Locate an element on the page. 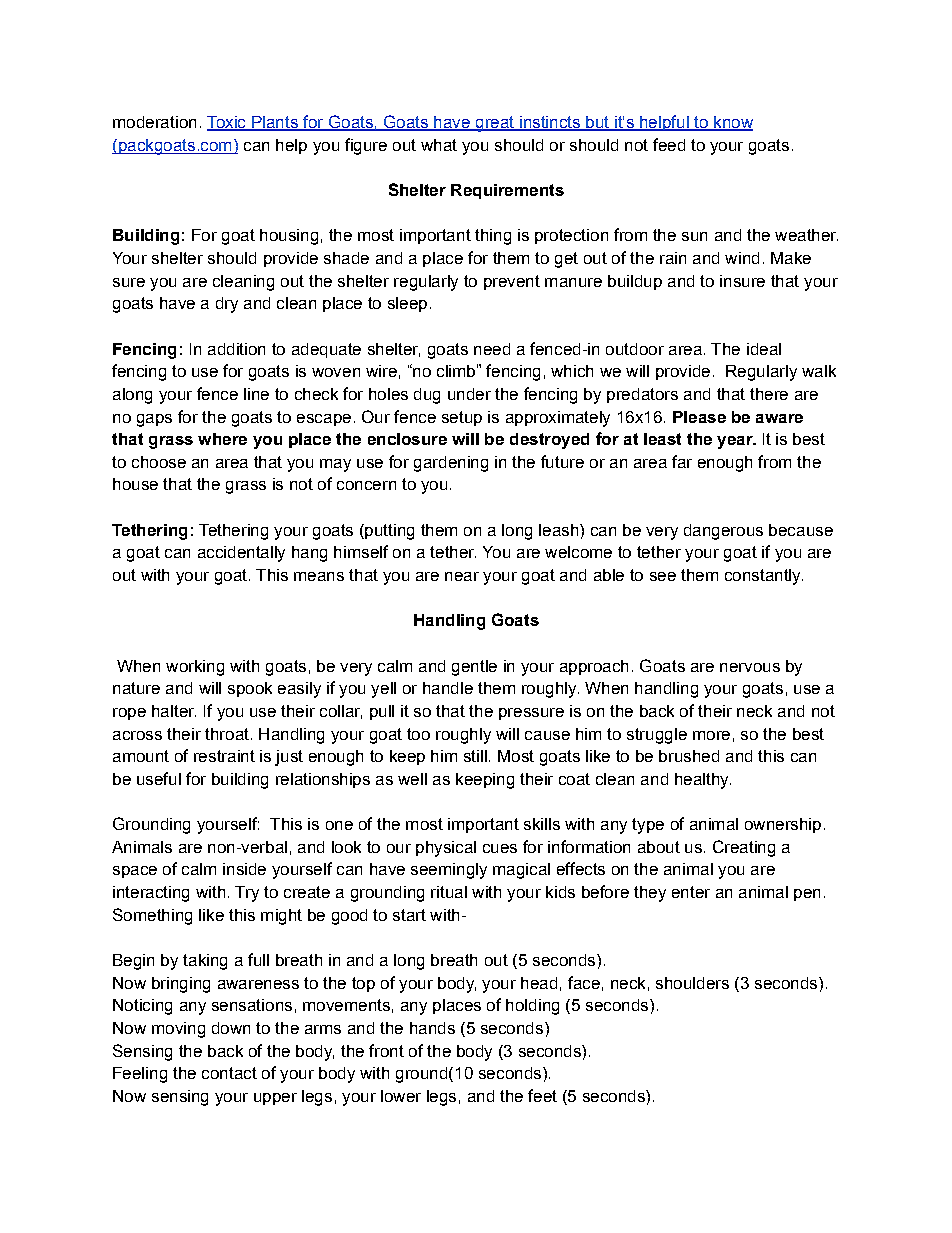 The width and height of the document is (952, 1233). healthy is located at coordinates (703, 781).
